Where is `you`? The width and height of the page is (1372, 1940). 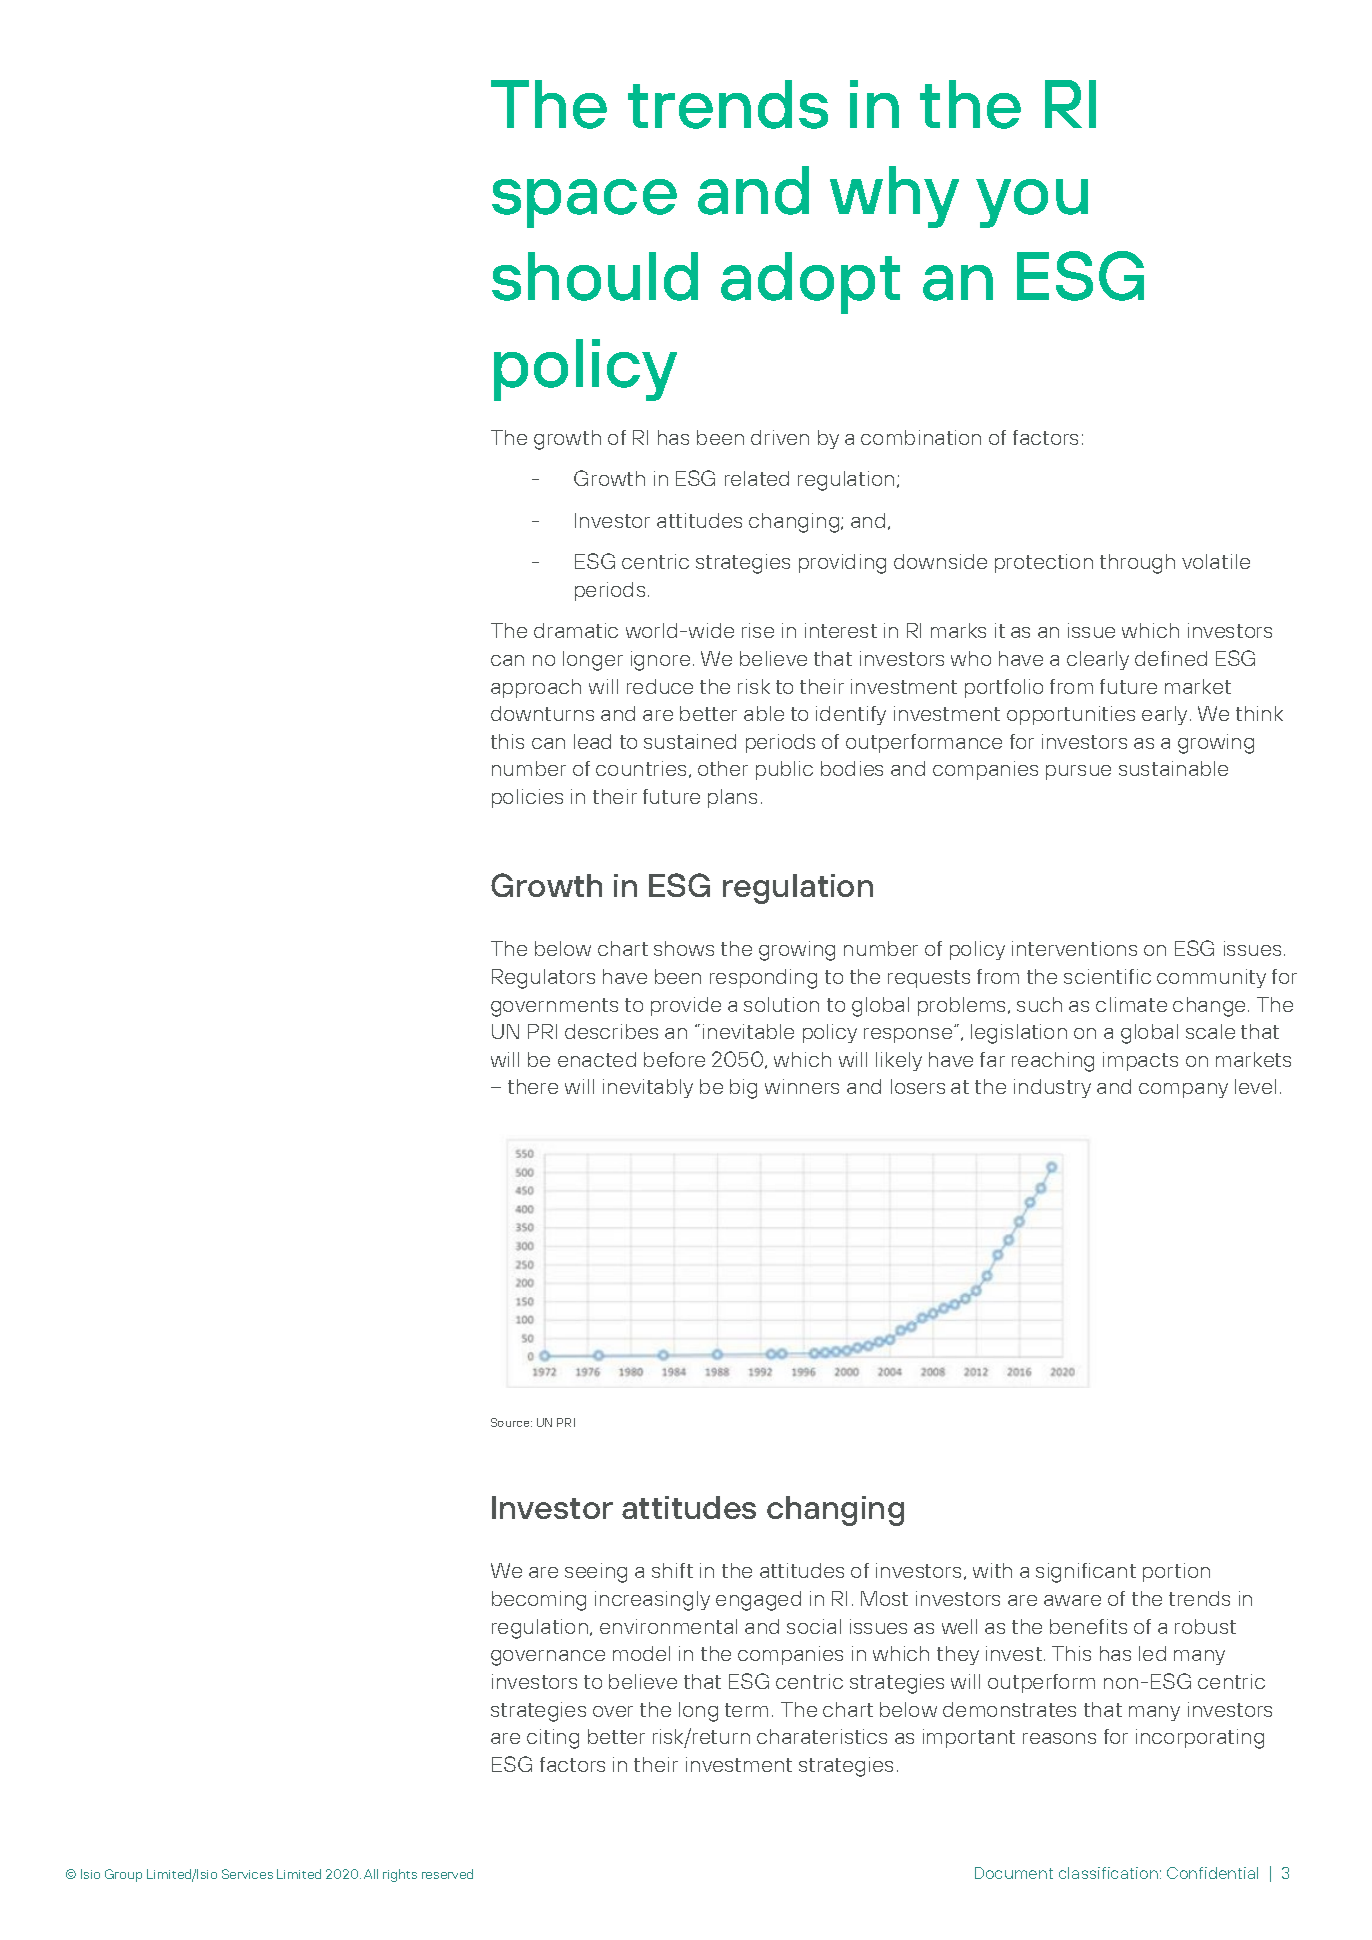
you is located at coordinates (1032, 203).
